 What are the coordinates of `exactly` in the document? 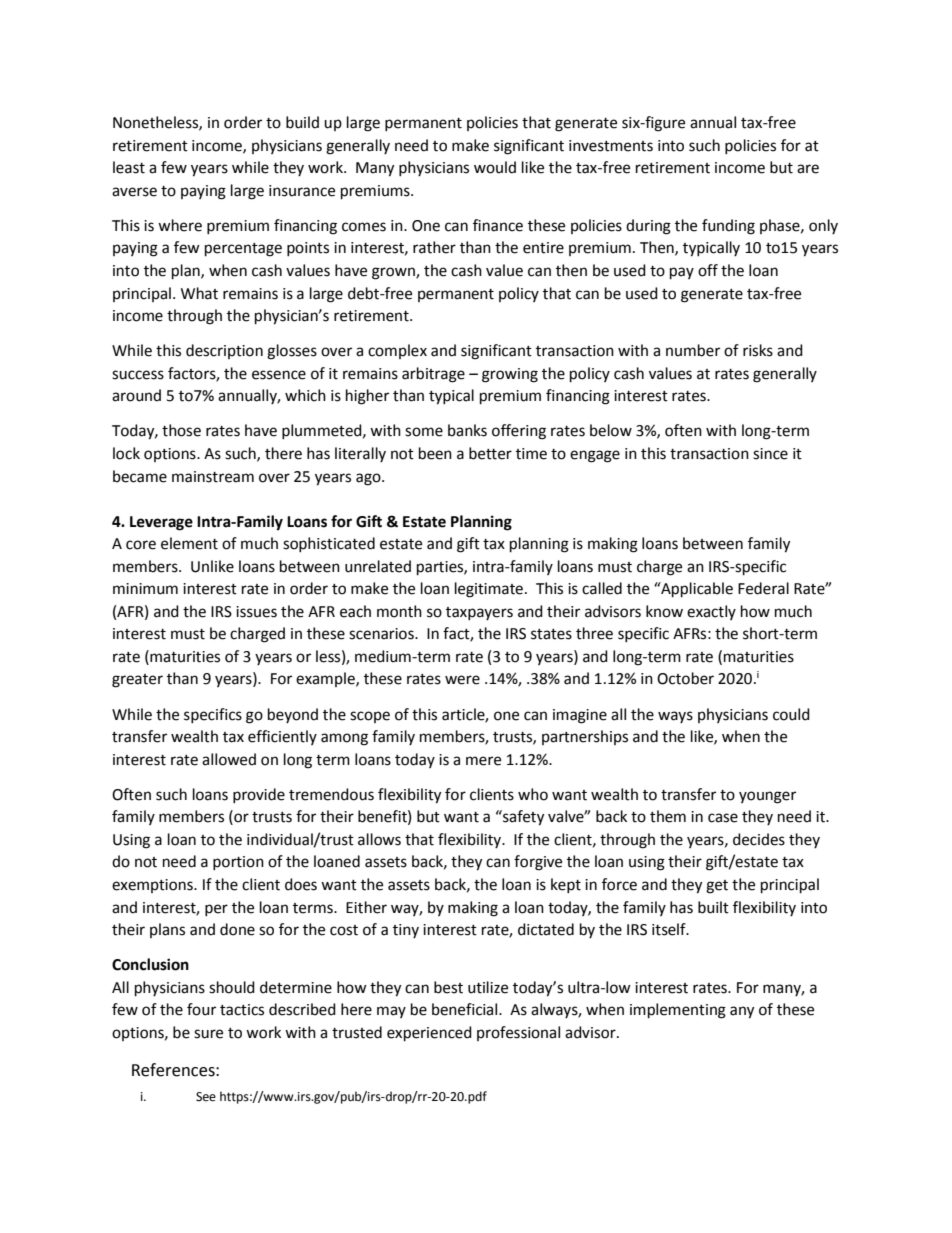 It's located at (711, 612).
